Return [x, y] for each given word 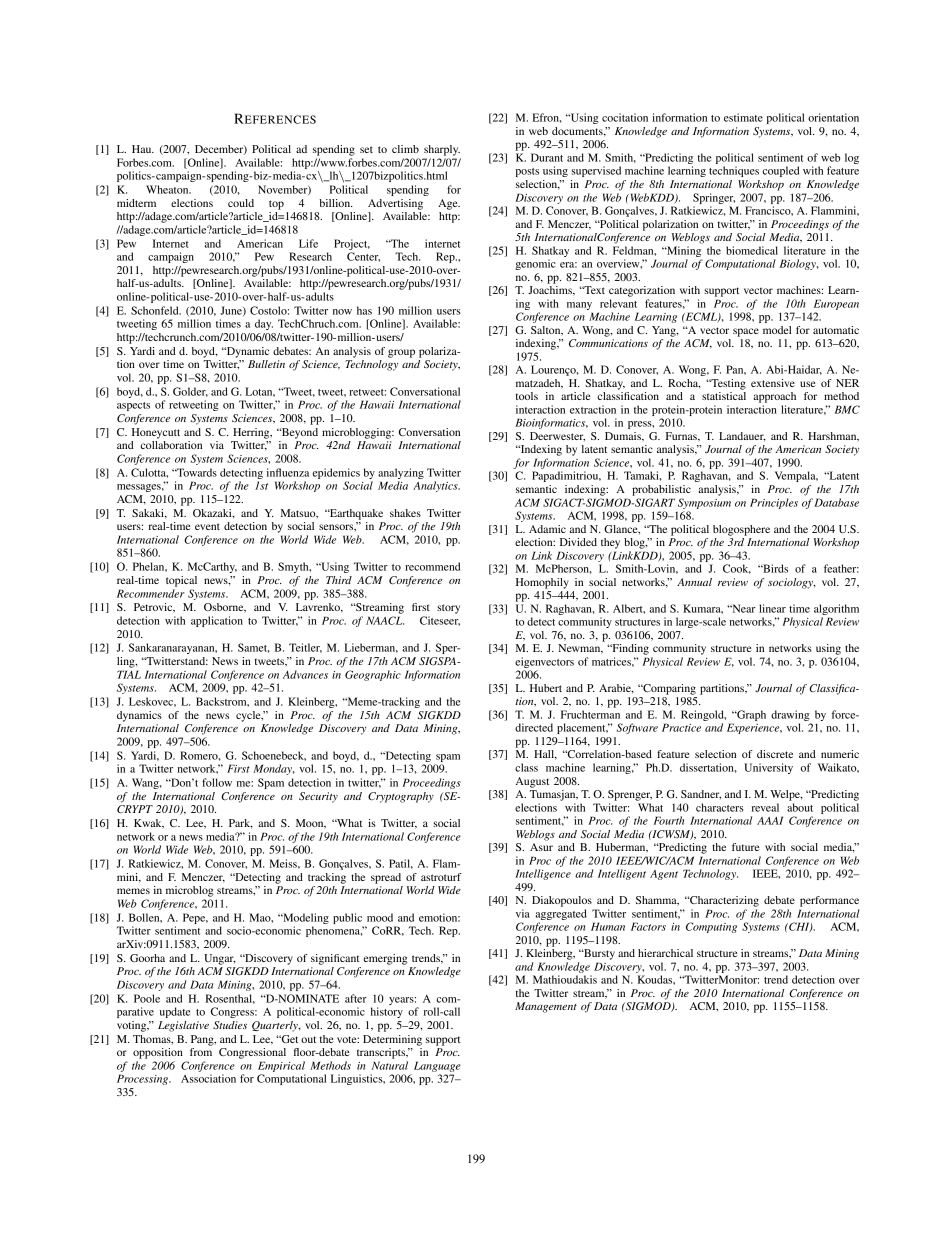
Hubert [546, 688]
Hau [143, 149]
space [746, 332]
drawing [790, 715]
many [579, 306]
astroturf [441, 877]
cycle [249, 716]
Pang [203, 1040]
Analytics [436, 486]
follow [217, 782]
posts [527, 172]
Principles [774, 503]
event [207, 526]
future [746, 847]
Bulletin [266, 364]
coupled [781, 171]
